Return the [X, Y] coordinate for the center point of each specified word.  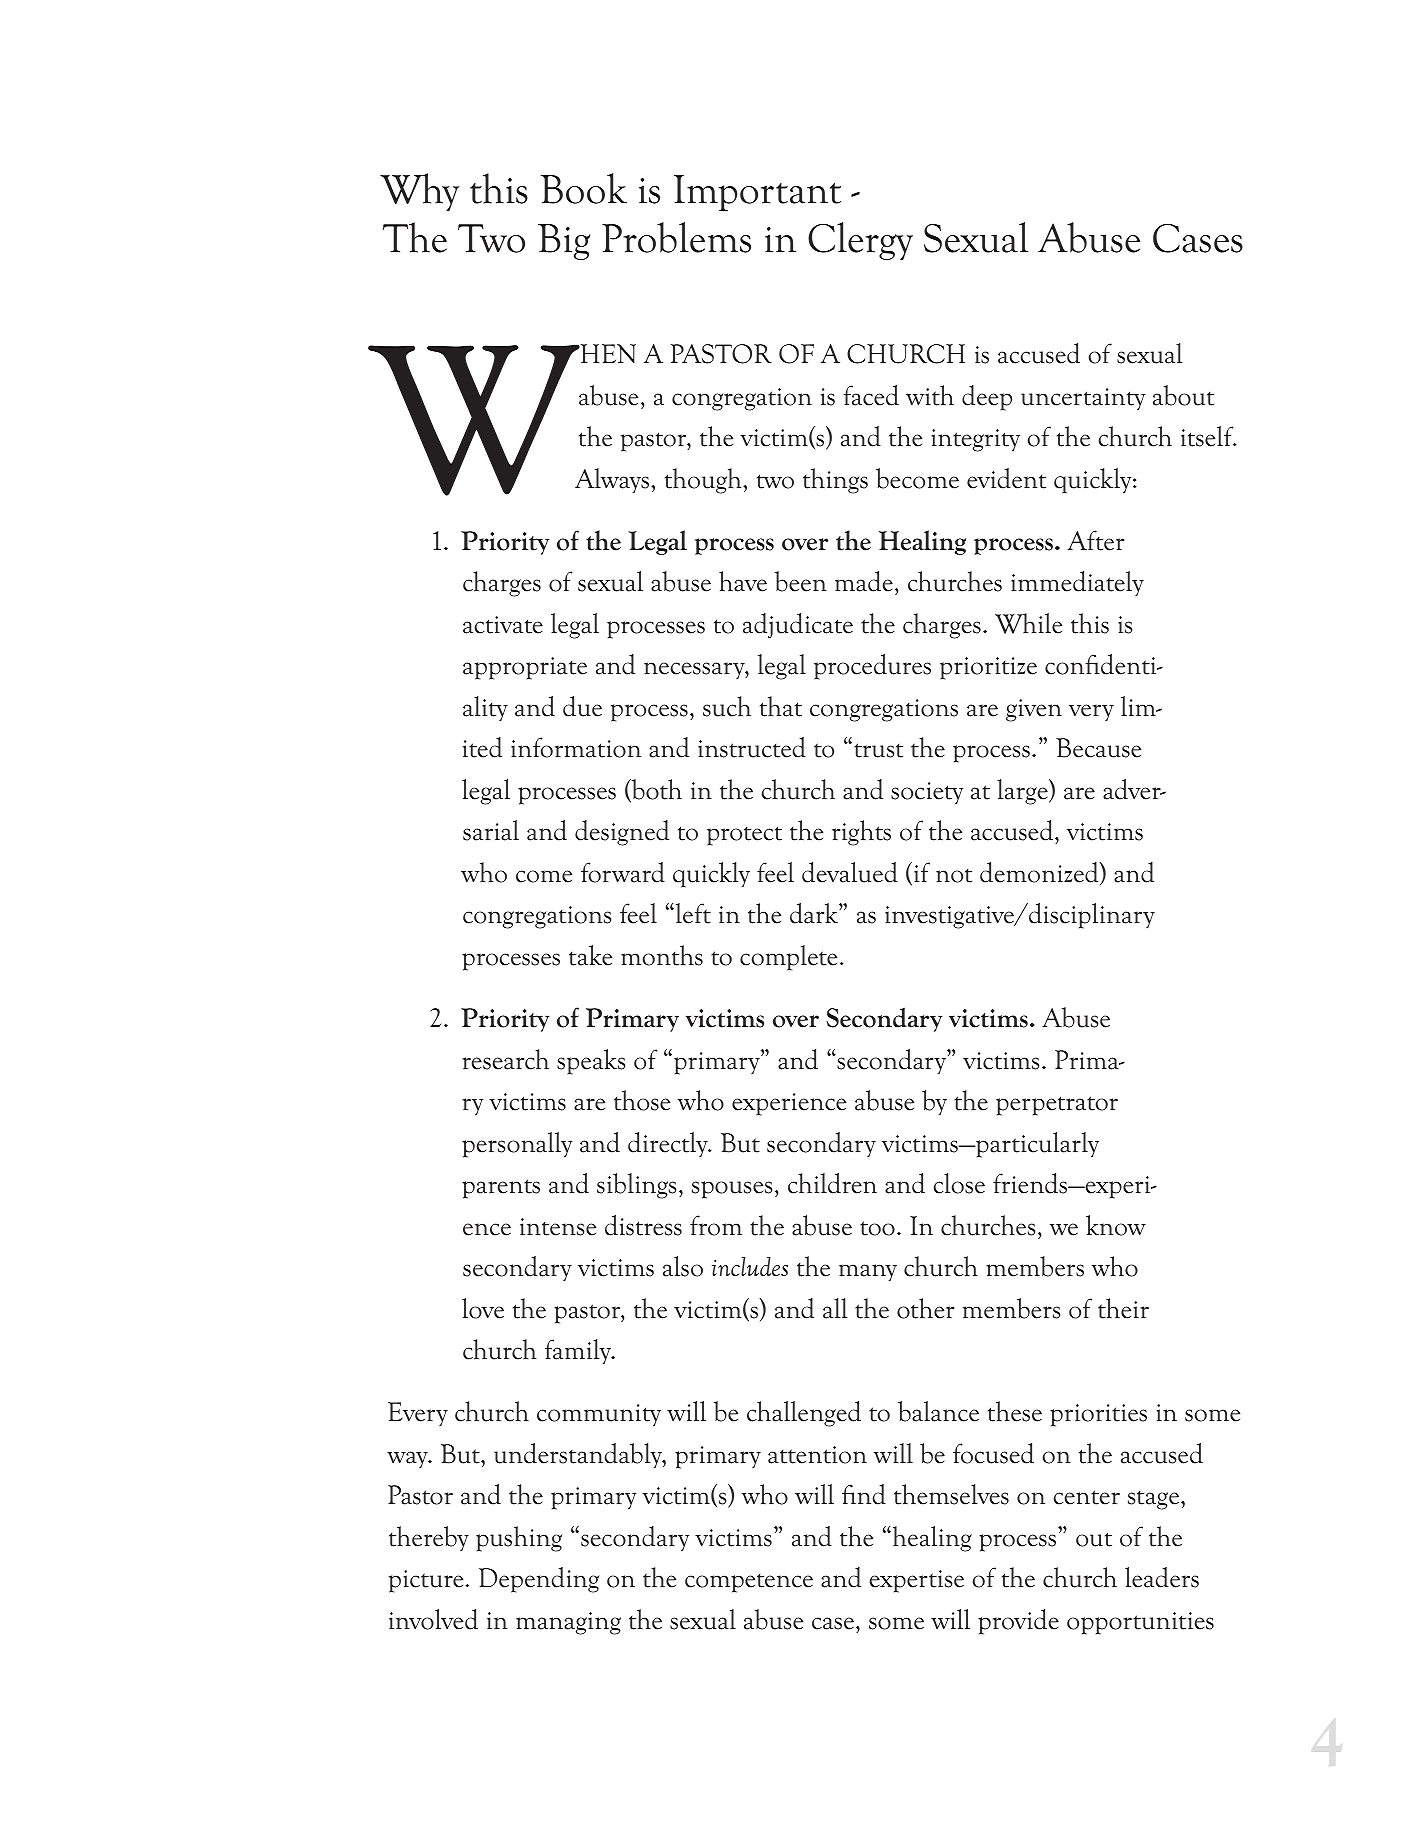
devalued [850, 872]
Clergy [860, 241]
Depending [539, 1580]
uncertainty [1083, 399]
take [590, 955]
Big [564, 242]
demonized [1040, 873]
